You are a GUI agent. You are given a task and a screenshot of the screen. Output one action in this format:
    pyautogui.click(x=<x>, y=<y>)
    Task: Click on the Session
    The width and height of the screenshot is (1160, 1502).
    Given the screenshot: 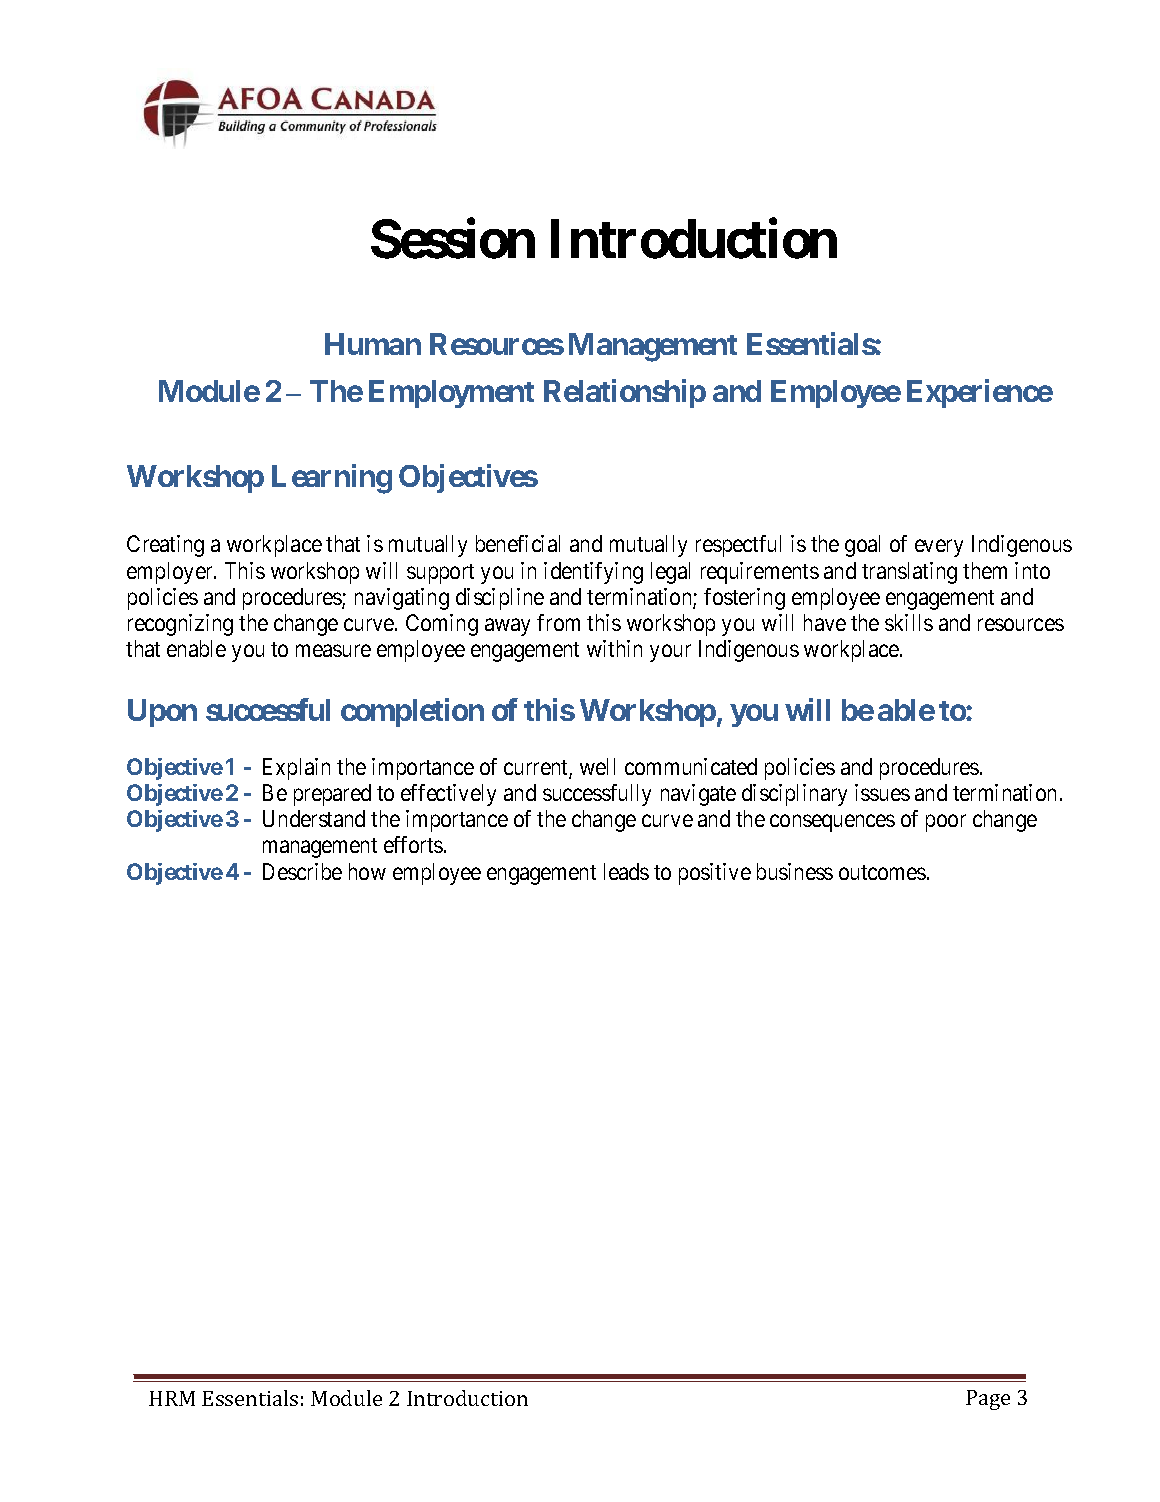 What is the action you would take?
    pyautogui.click(x=453, y=239)
